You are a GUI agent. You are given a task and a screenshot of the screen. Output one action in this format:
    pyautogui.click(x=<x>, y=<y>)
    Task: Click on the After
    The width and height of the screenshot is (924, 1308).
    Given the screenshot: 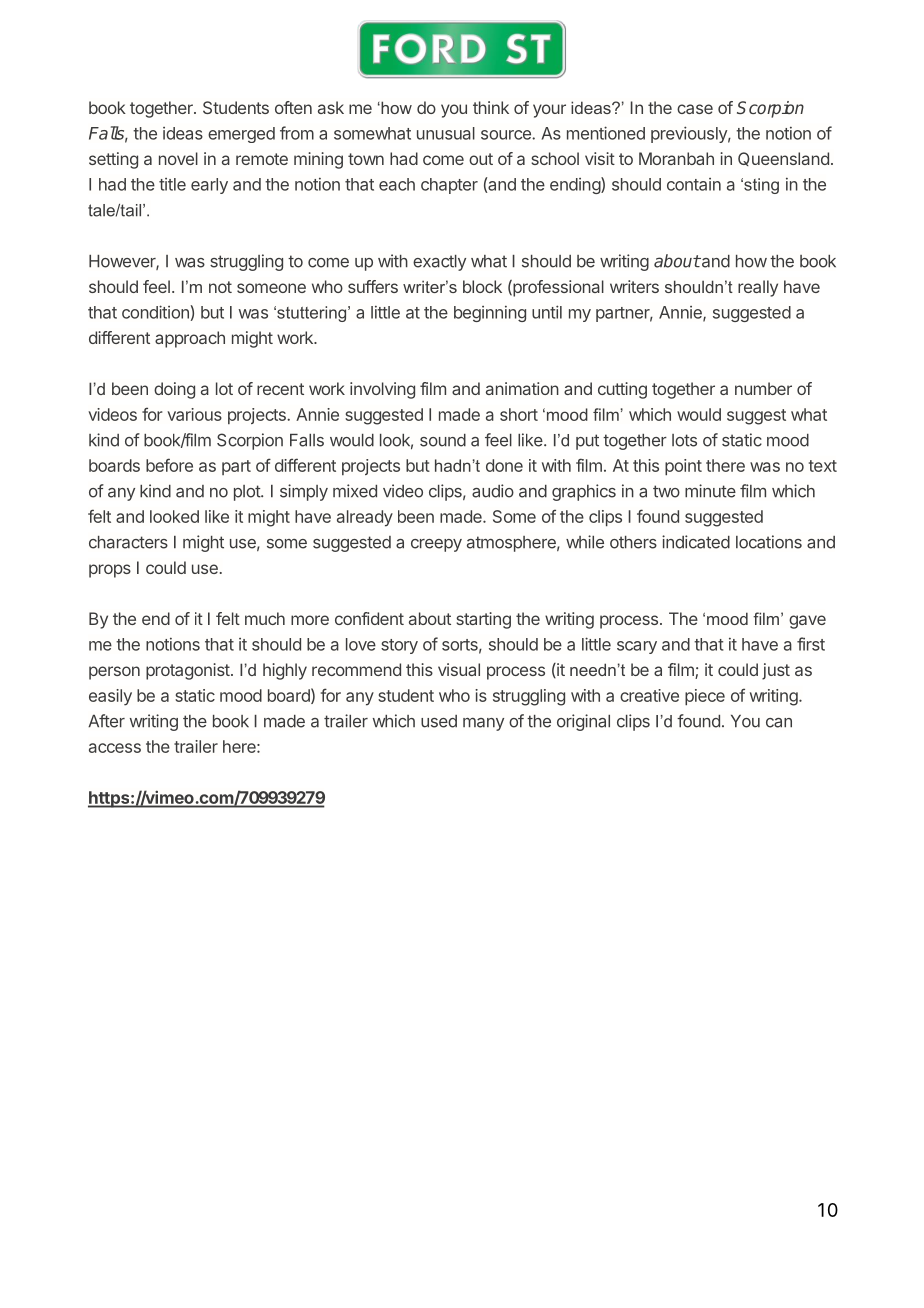 What is the action you would take?
    pyautogui.click(x=106, y=721)
